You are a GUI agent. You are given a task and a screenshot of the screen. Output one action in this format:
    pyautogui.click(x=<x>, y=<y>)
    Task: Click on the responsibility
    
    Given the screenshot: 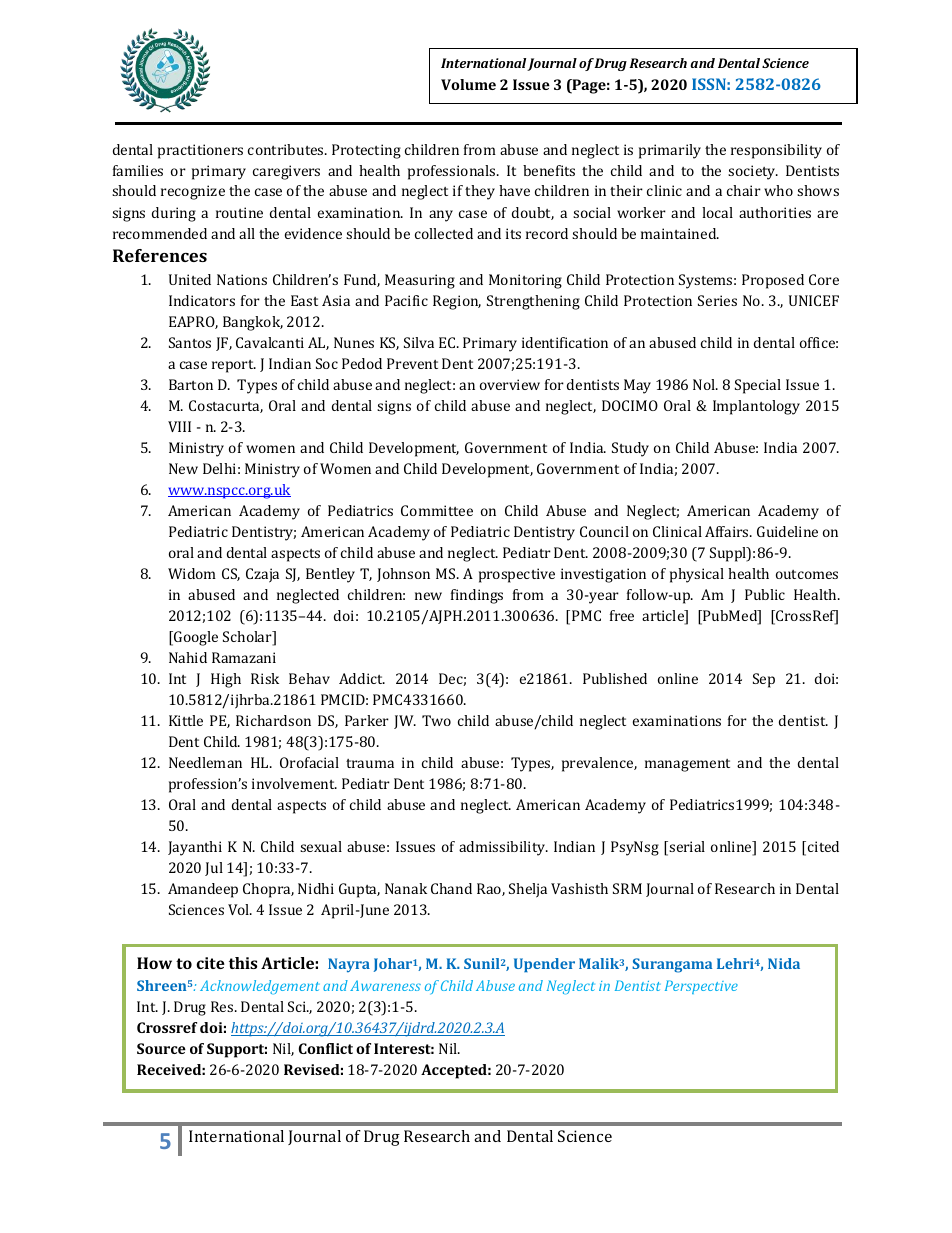 What is the action you would take?
    pyautogui.click(x=776, y=151)
